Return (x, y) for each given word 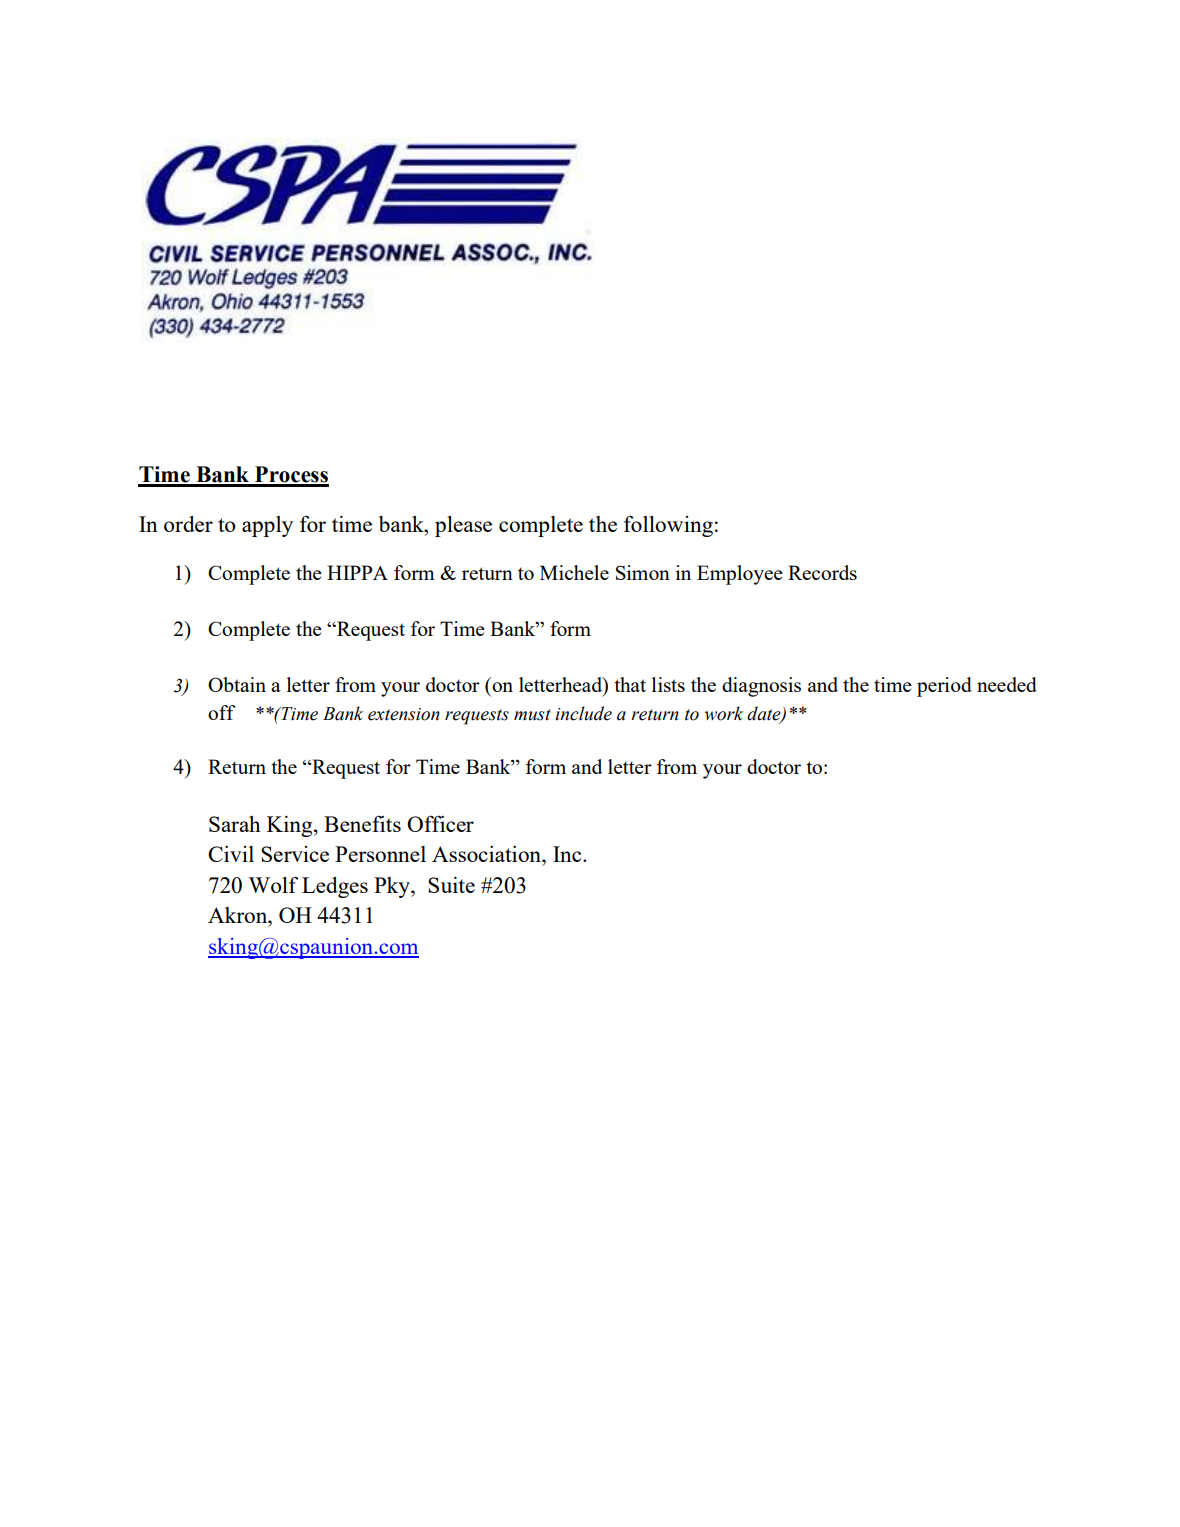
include (583, 713)
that (630, 684)
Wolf (273, 884)
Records (822, 572)
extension (404, 714)
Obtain (237, 684)
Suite (451, 885)
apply (267, 526)
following (668, 526)
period (944, 687)
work (723, 713)
